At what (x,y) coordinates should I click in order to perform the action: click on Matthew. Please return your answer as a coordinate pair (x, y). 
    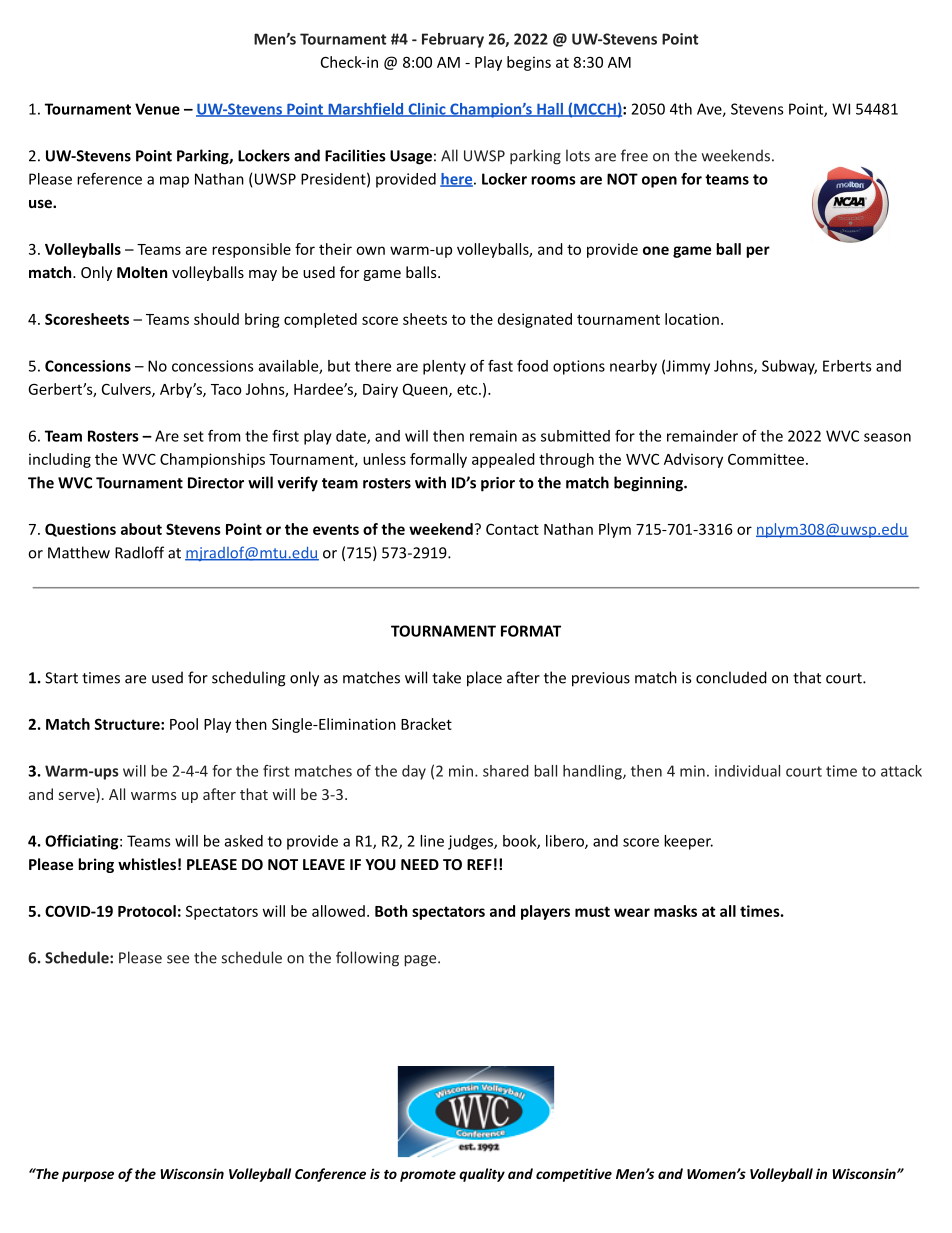
    Looking at the image, I should click on (79, 552).
